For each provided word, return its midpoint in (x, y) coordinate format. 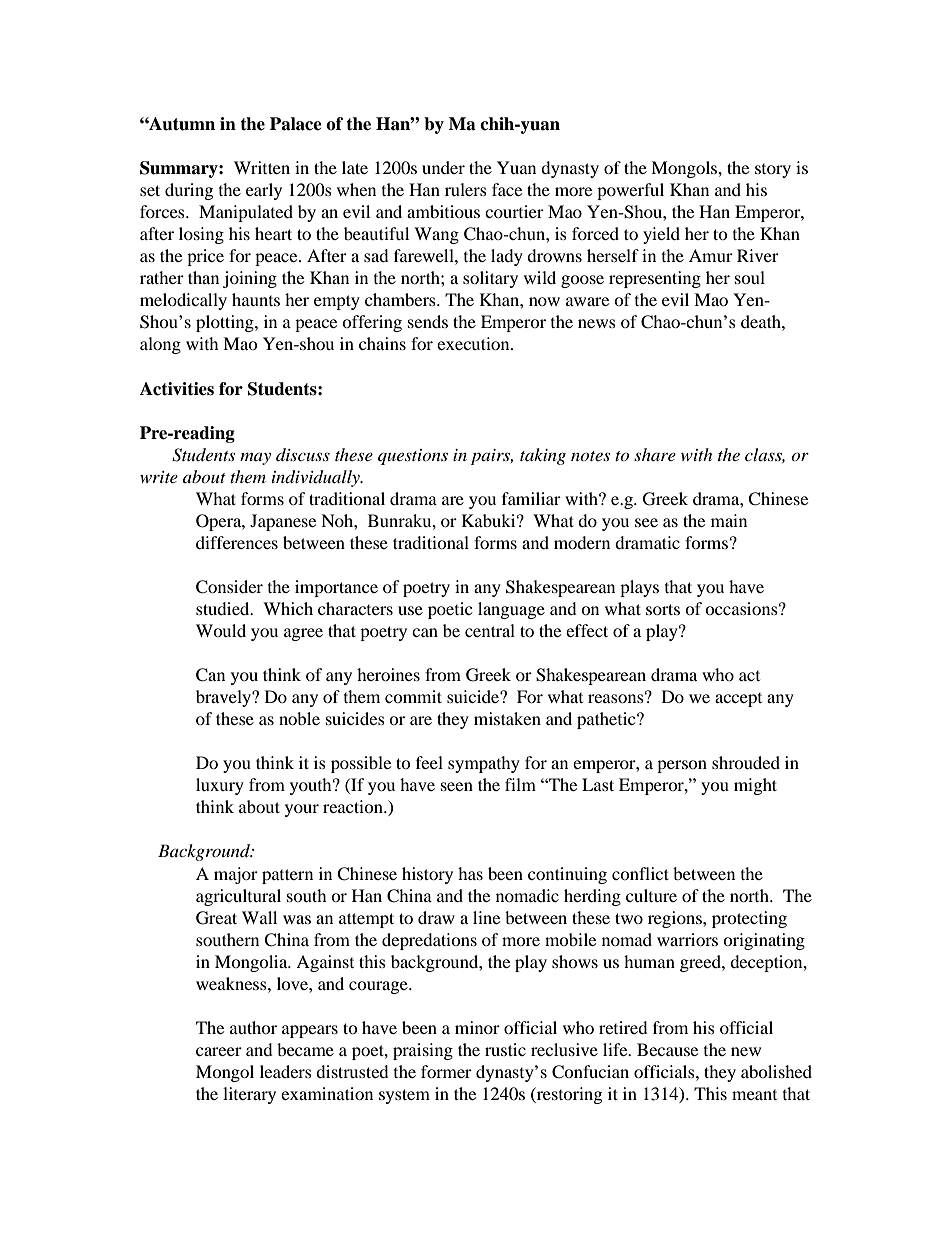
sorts (663, 609)
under (443, 167)
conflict (640, 873)
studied (224, 608)
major (236, 875)
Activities (177, 389)
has (470, 873)
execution (474, 343)
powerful (630, 191)
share (655, 454)
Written (262, 167)
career (219, 1051)
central (490, 630)
